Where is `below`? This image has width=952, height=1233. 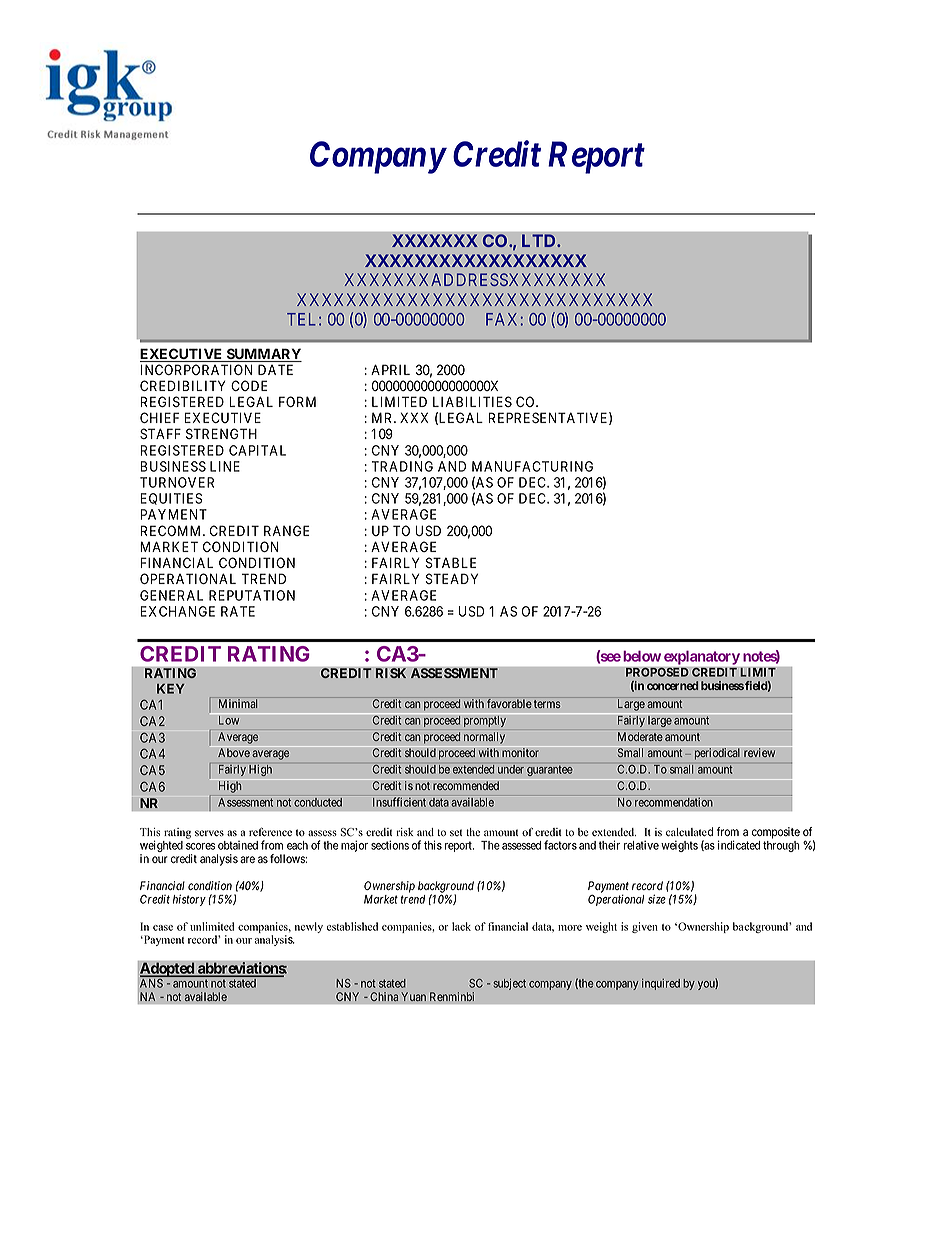
below is located at coordinates (642, 656).
